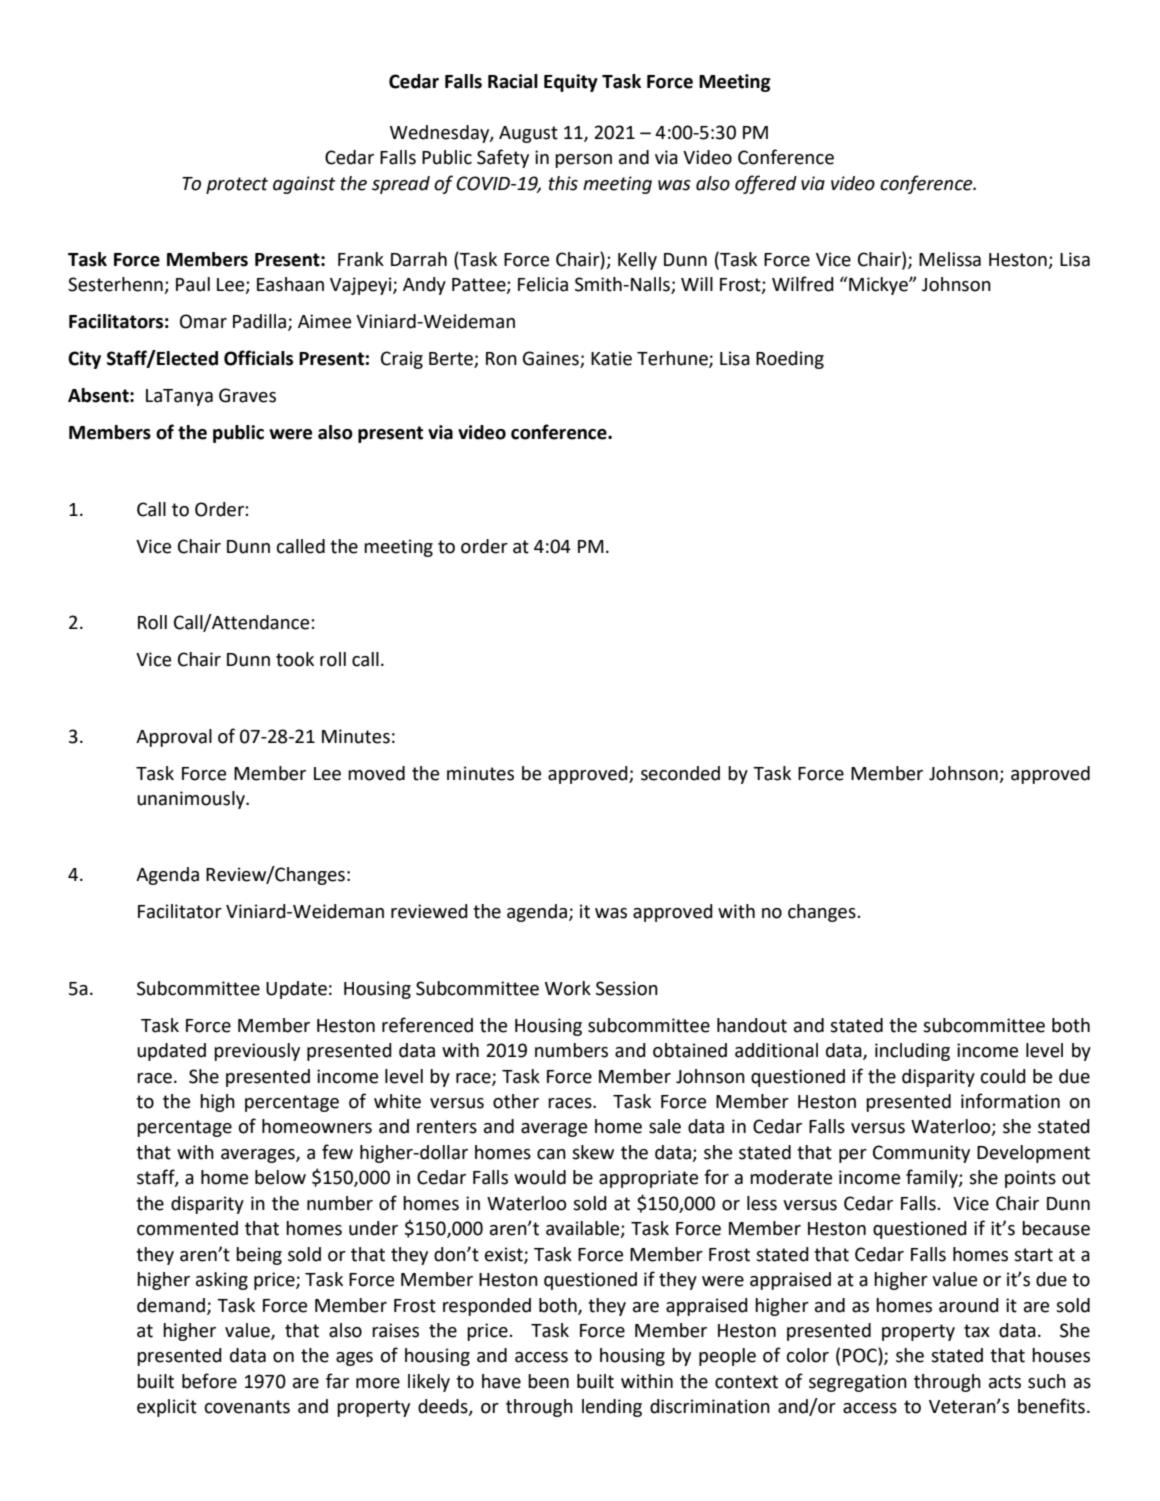 The width and height of the document is (1160, 1501). I want to click on been, so click(548, 1381).
